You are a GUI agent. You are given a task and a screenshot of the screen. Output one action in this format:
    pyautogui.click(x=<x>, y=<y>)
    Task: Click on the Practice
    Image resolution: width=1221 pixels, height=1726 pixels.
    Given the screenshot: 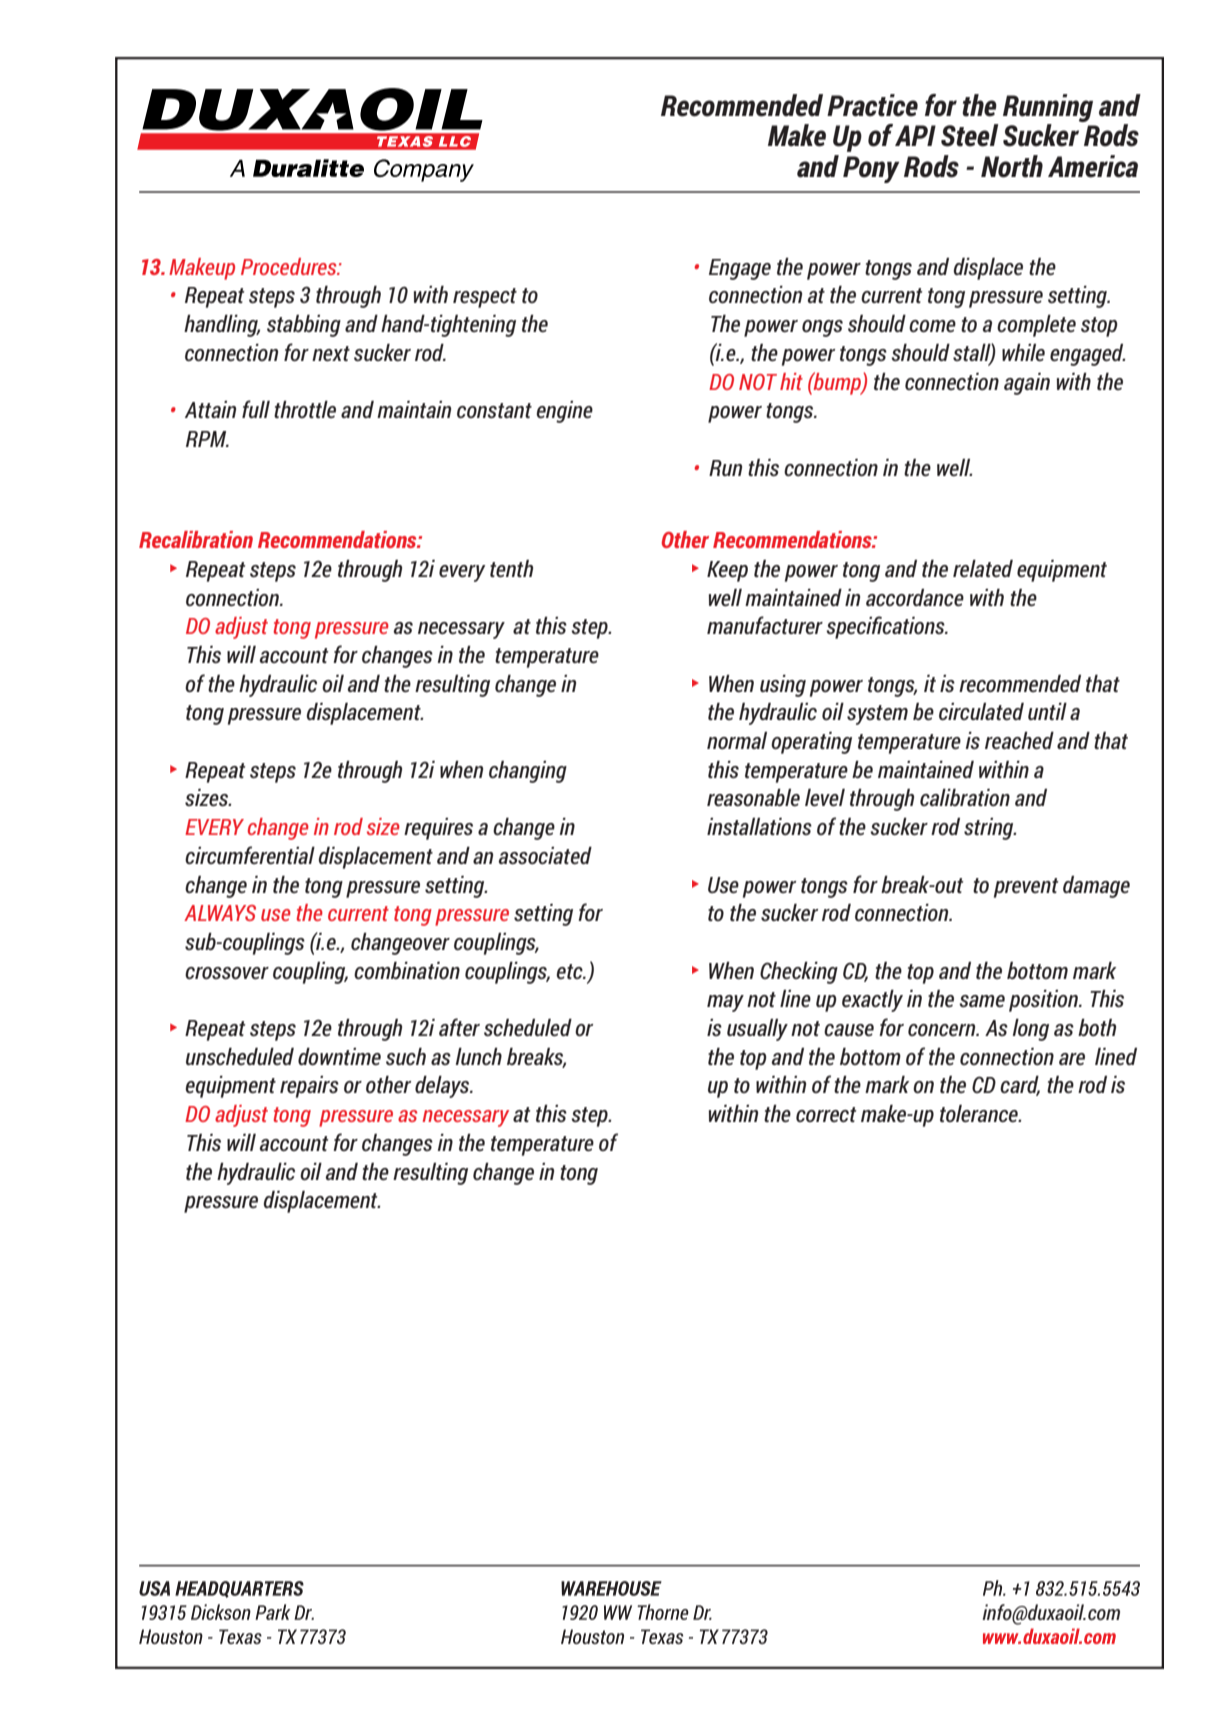 What is the action you would take?
    pyautogui.click(x=872, y=105)
